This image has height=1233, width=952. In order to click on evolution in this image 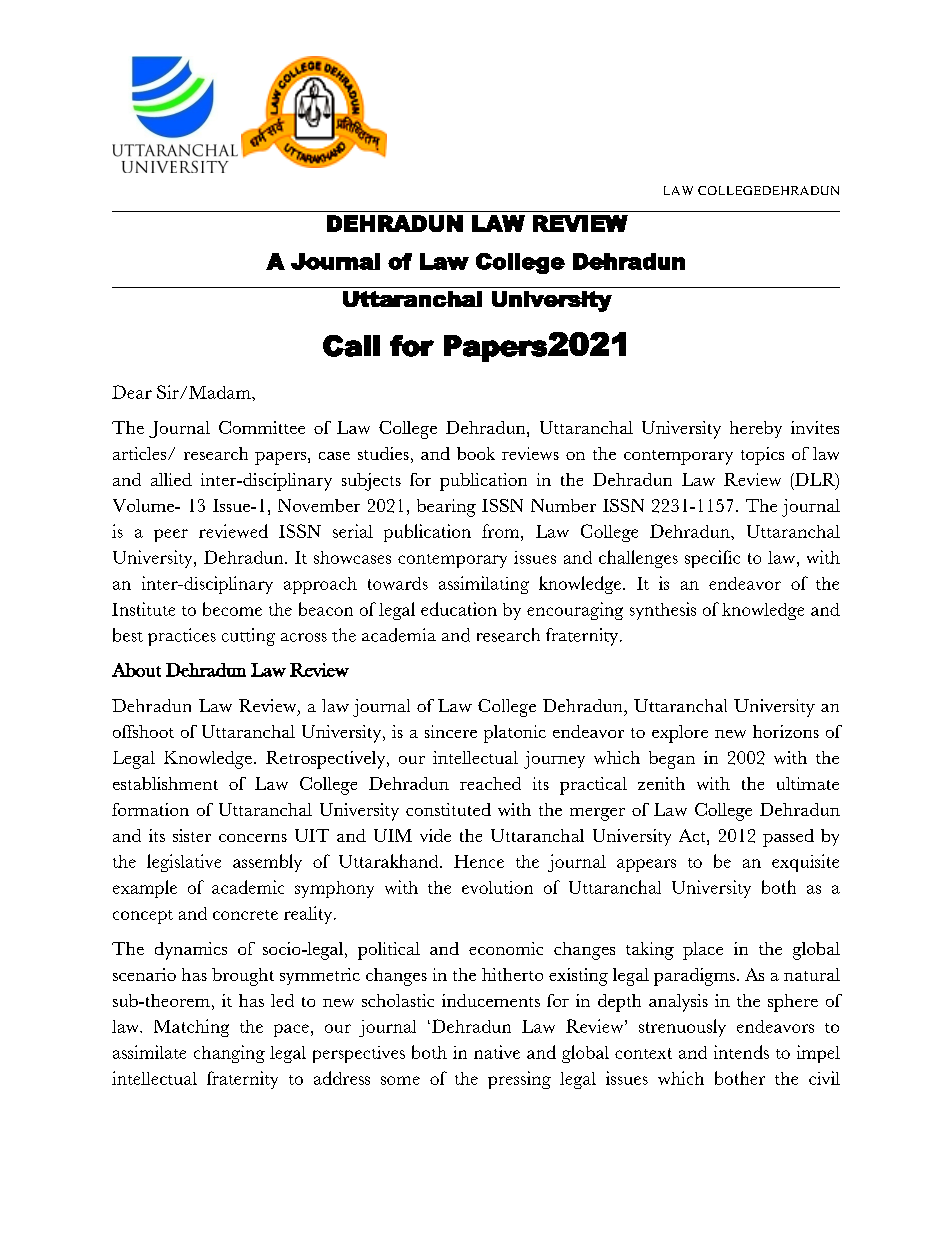, I will do `click(497, 887)`.
